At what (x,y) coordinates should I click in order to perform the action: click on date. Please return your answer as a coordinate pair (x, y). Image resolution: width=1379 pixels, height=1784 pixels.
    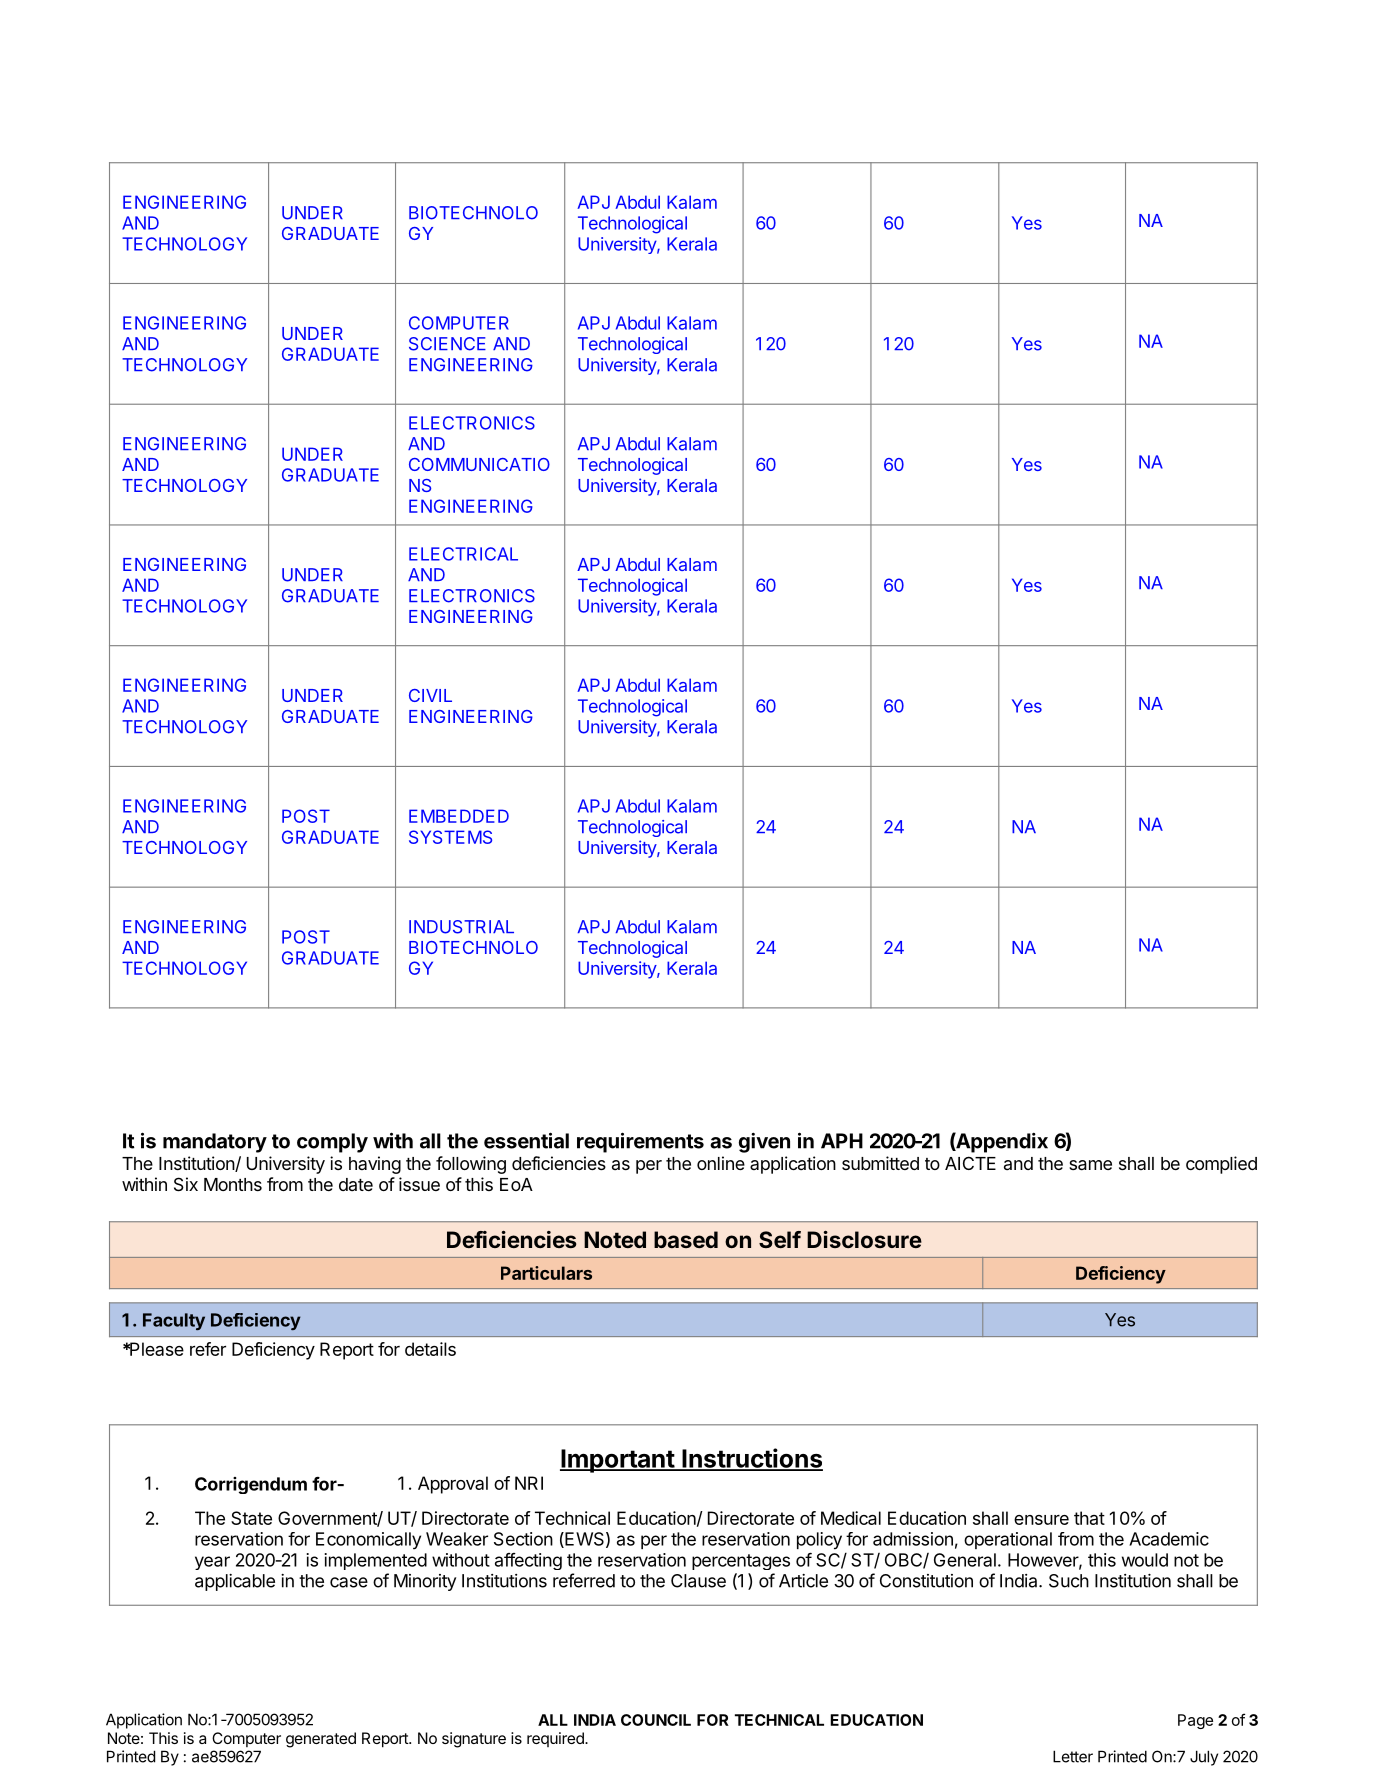
    Looking at the image, I should click on (356, 1184).
